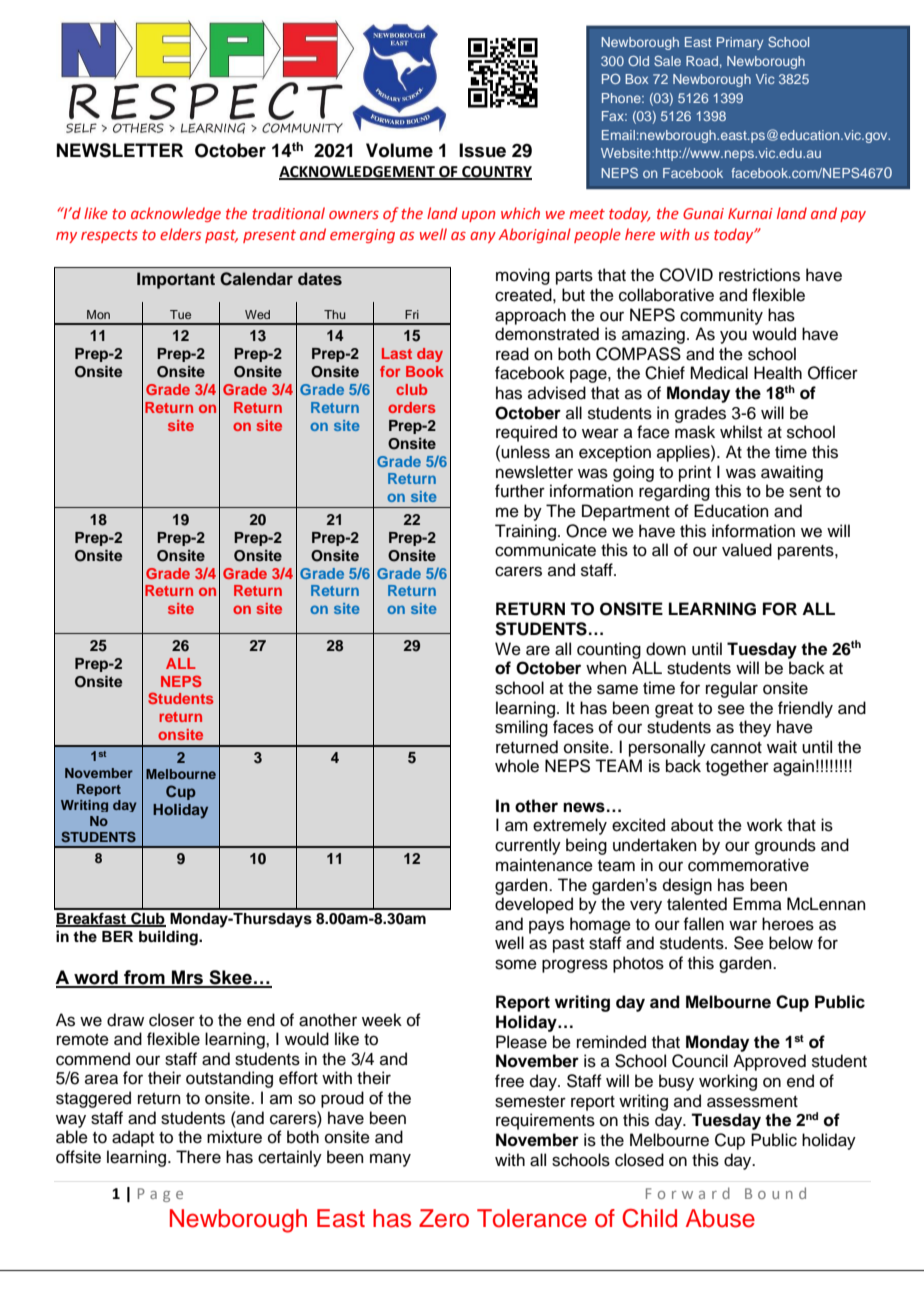  What do you see at coordinates (180, 234) in the screenshot?
I see `elders` at bounding box center [180, 234].
